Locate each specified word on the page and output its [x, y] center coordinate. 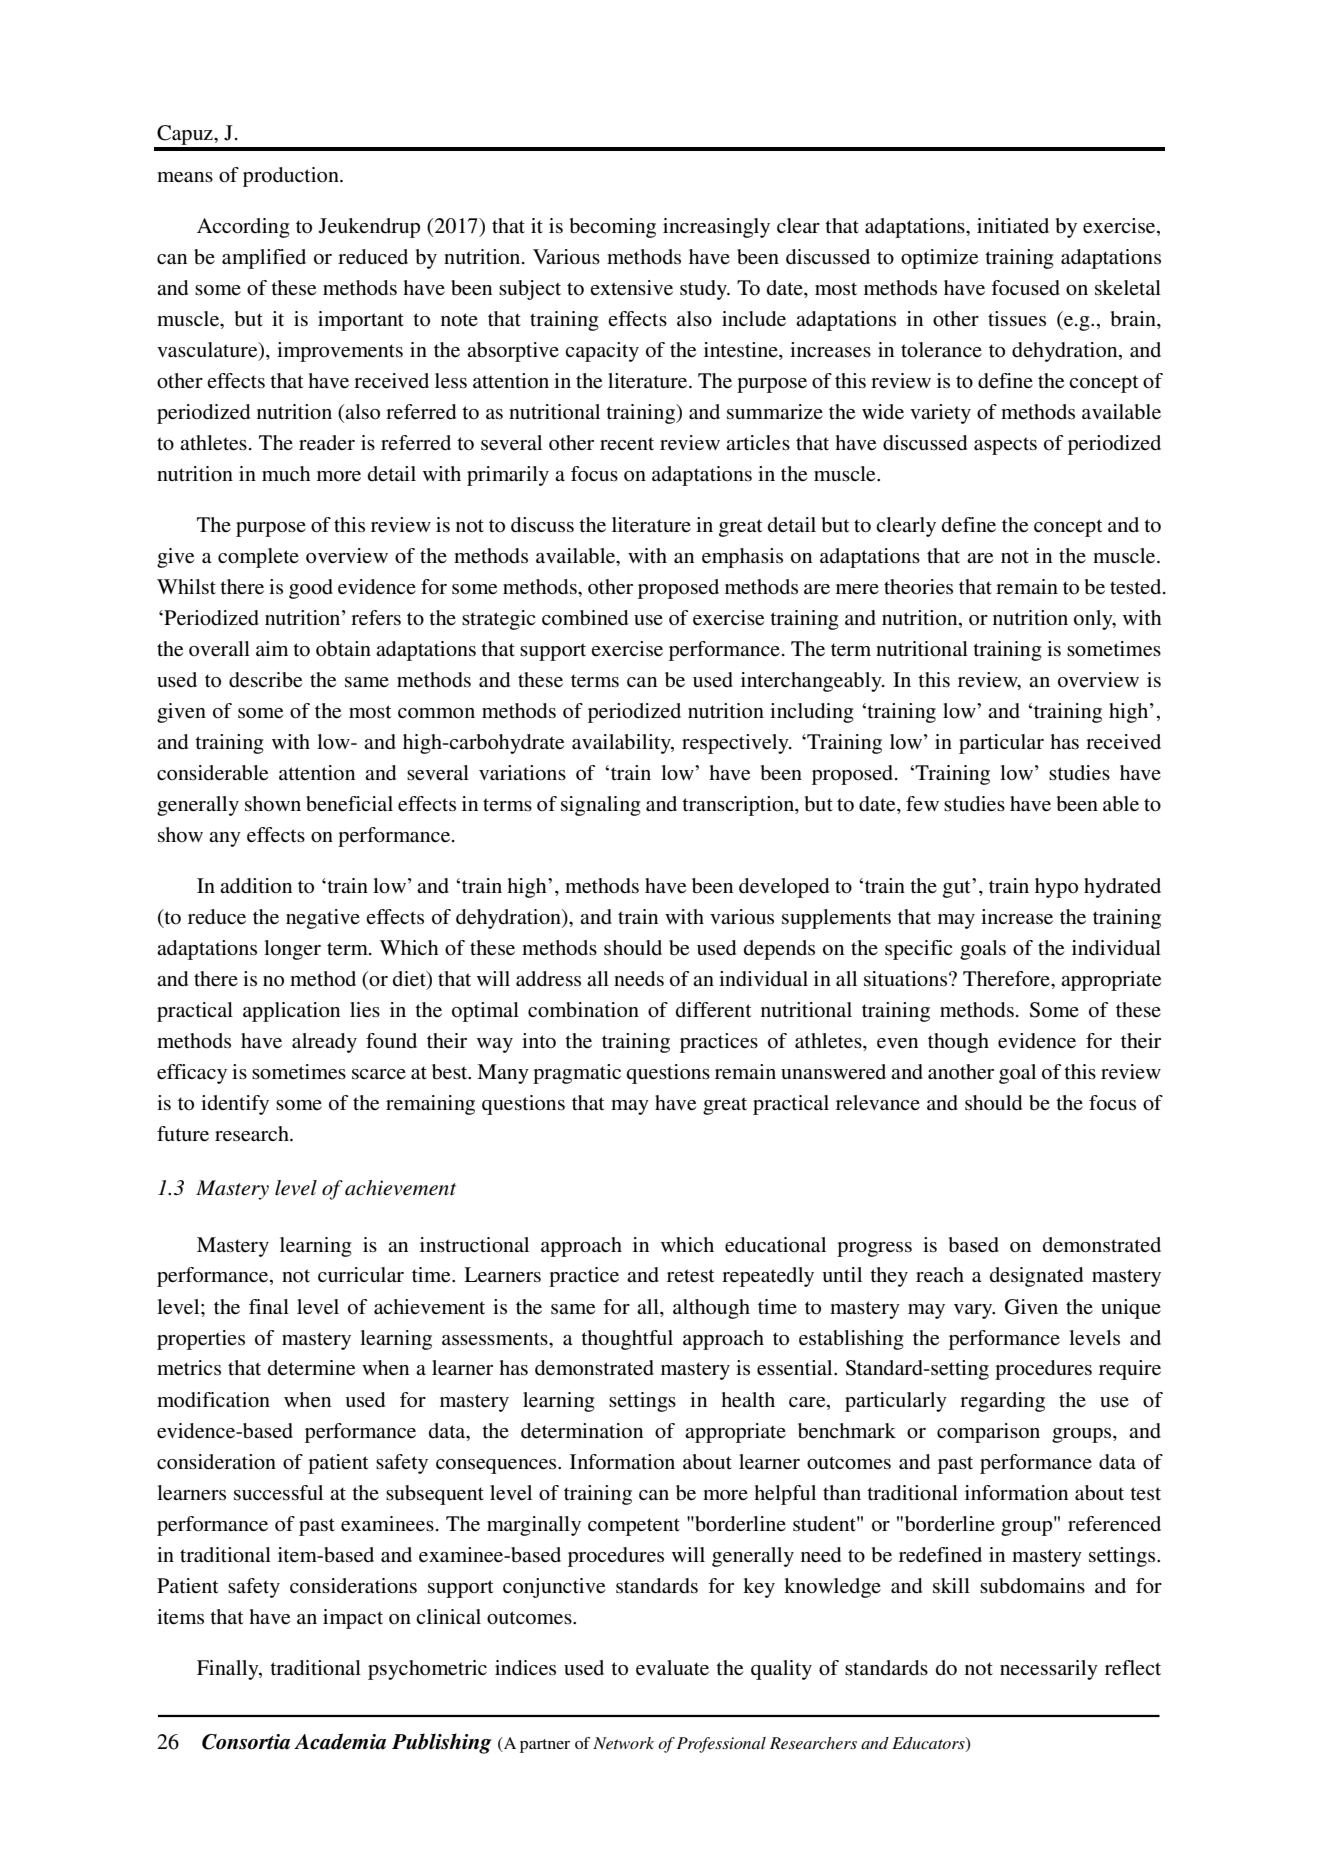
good [311, 589]
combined [585, 618]
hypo [1056, 888]
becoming [613, 228]
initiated [1013, 225]
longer [292, 950]
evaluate [672, 1667]
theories [918, 587]
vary [974, 1311]
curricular [361, 1274]
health [748, 1400]
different [714, 1010]
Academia [340, 1741]
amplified [264, 259]
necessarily [1049, 1670]
